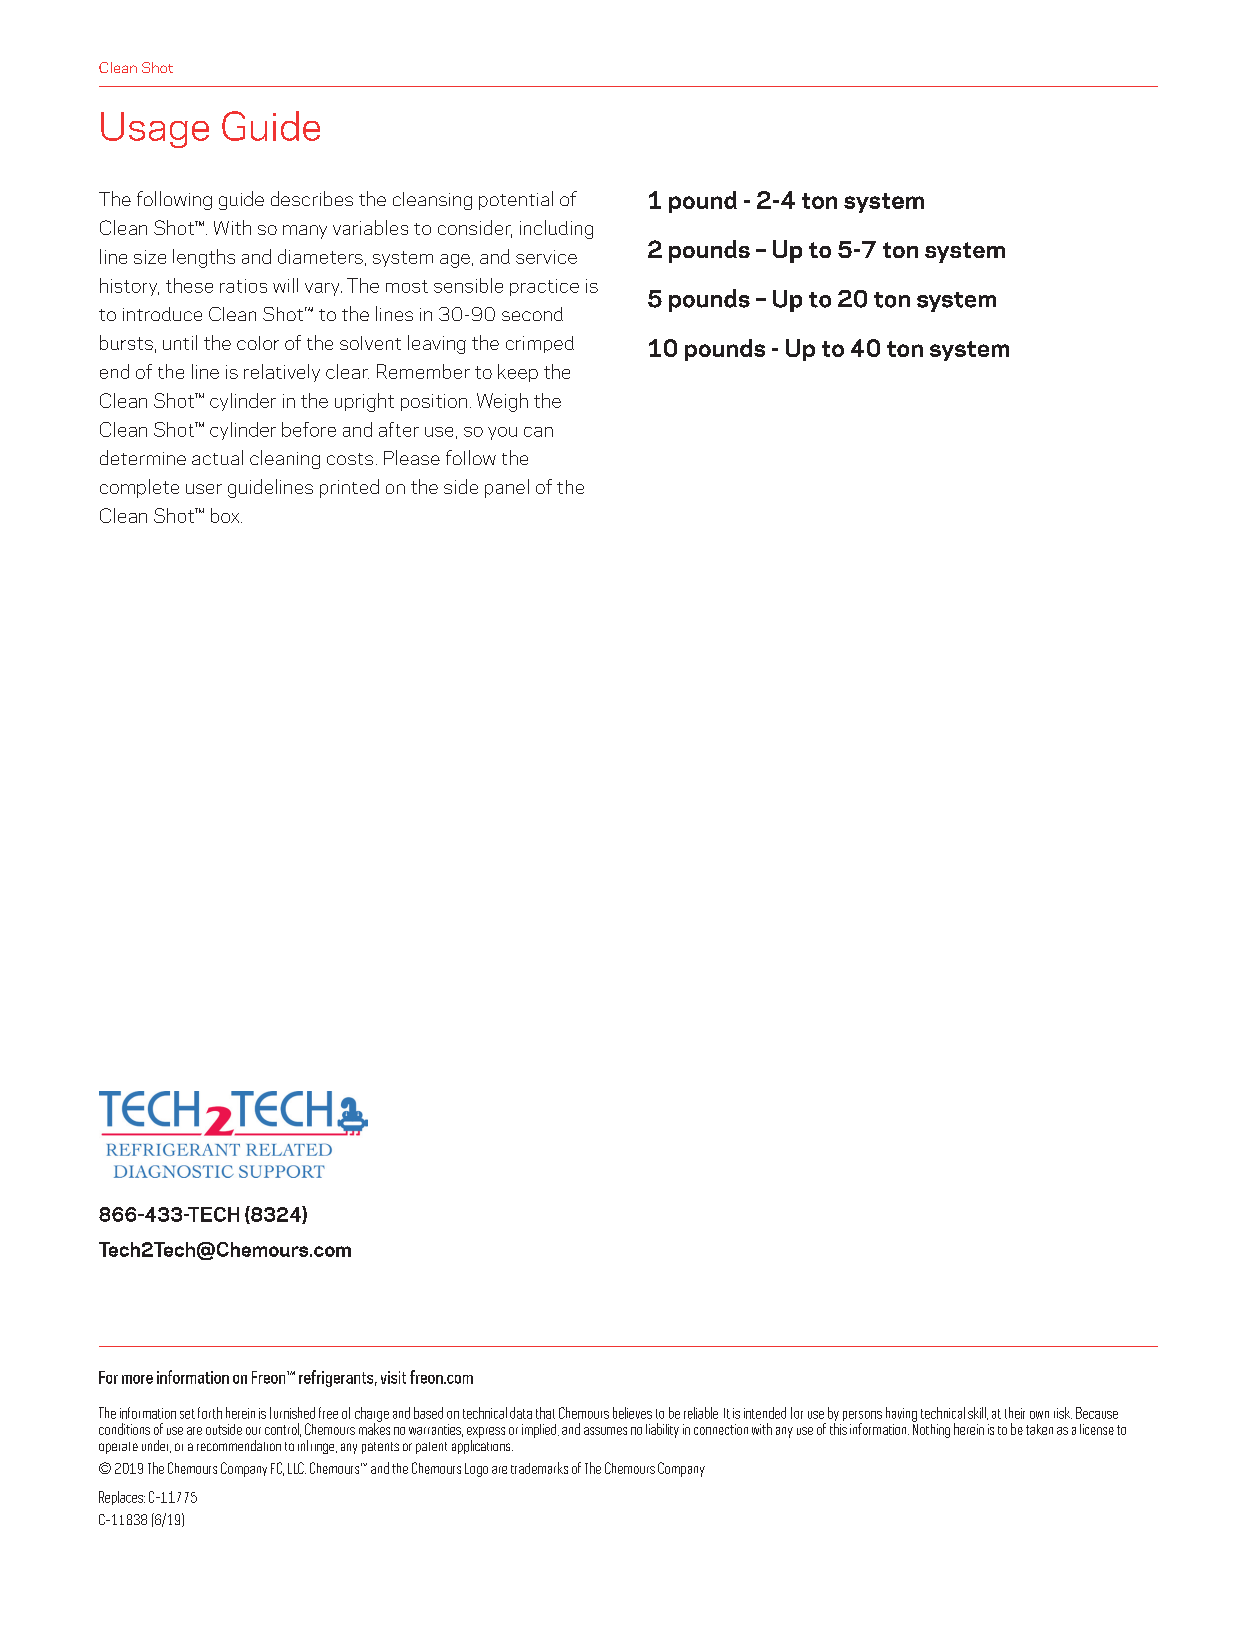 The image size is (1257, 1627). Describe the element at coordinates (137, 1379) in the page. I see `more` at that location.
